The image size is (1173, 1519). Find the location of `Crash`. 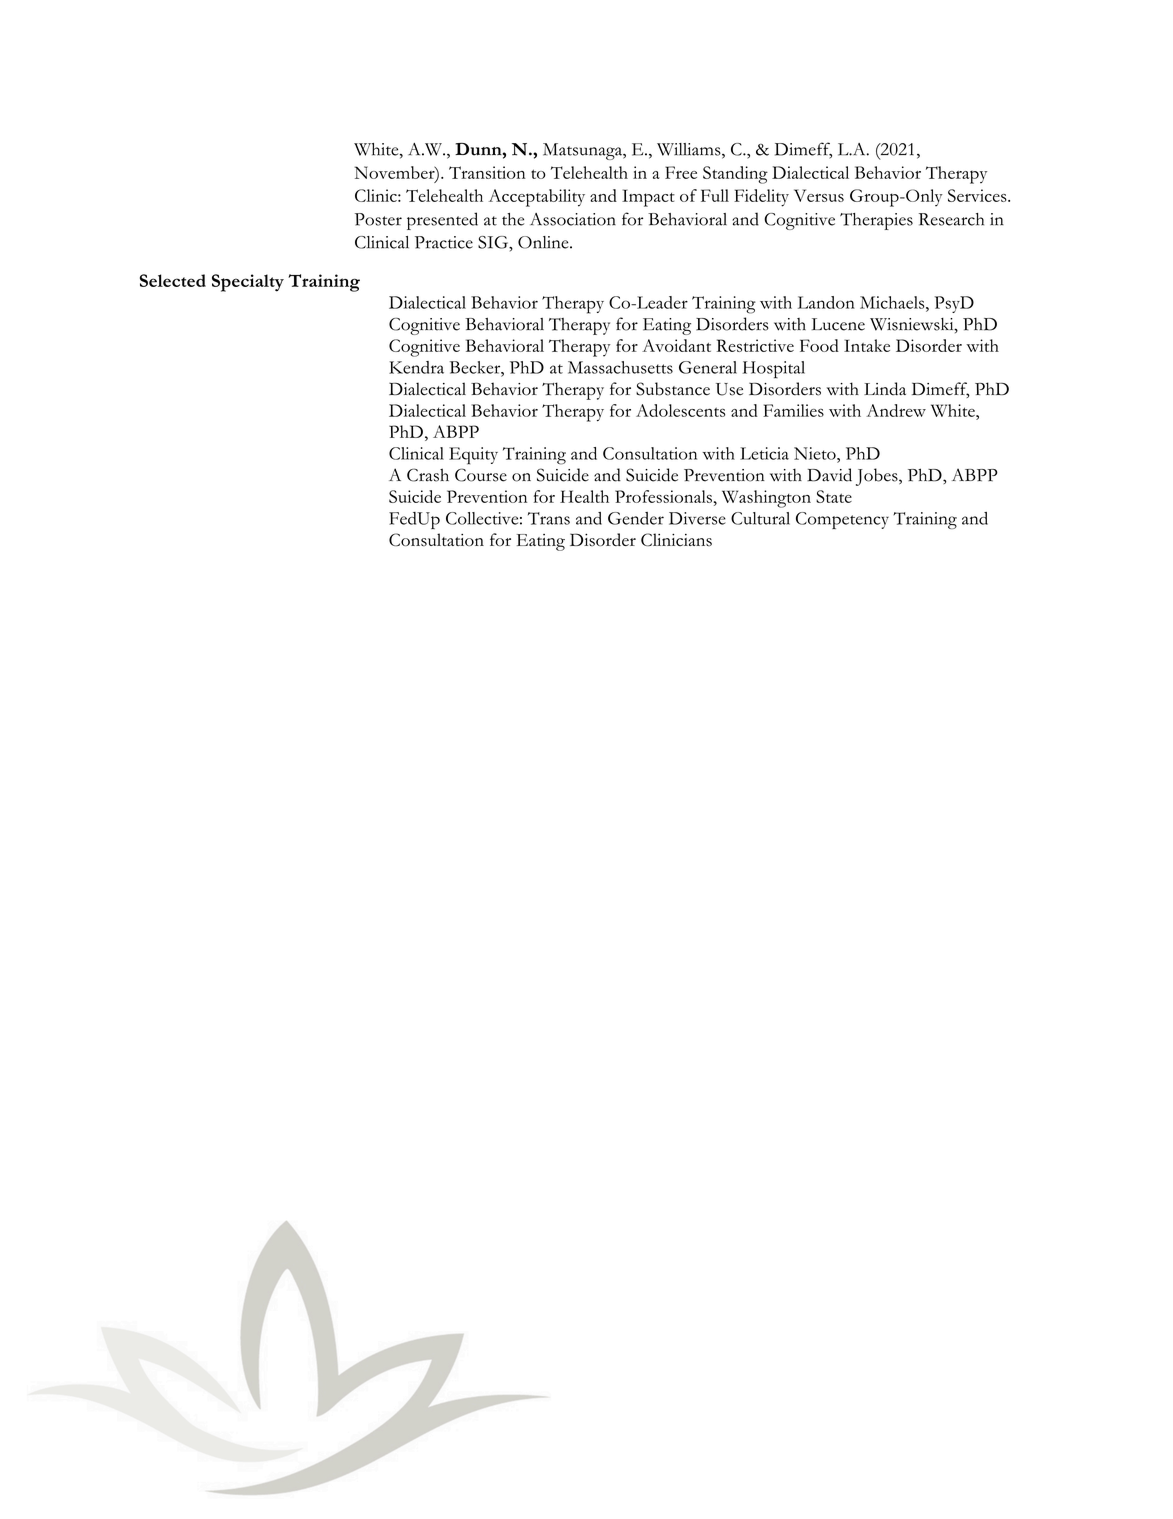

Crash is located at coordinates (428, 475).
